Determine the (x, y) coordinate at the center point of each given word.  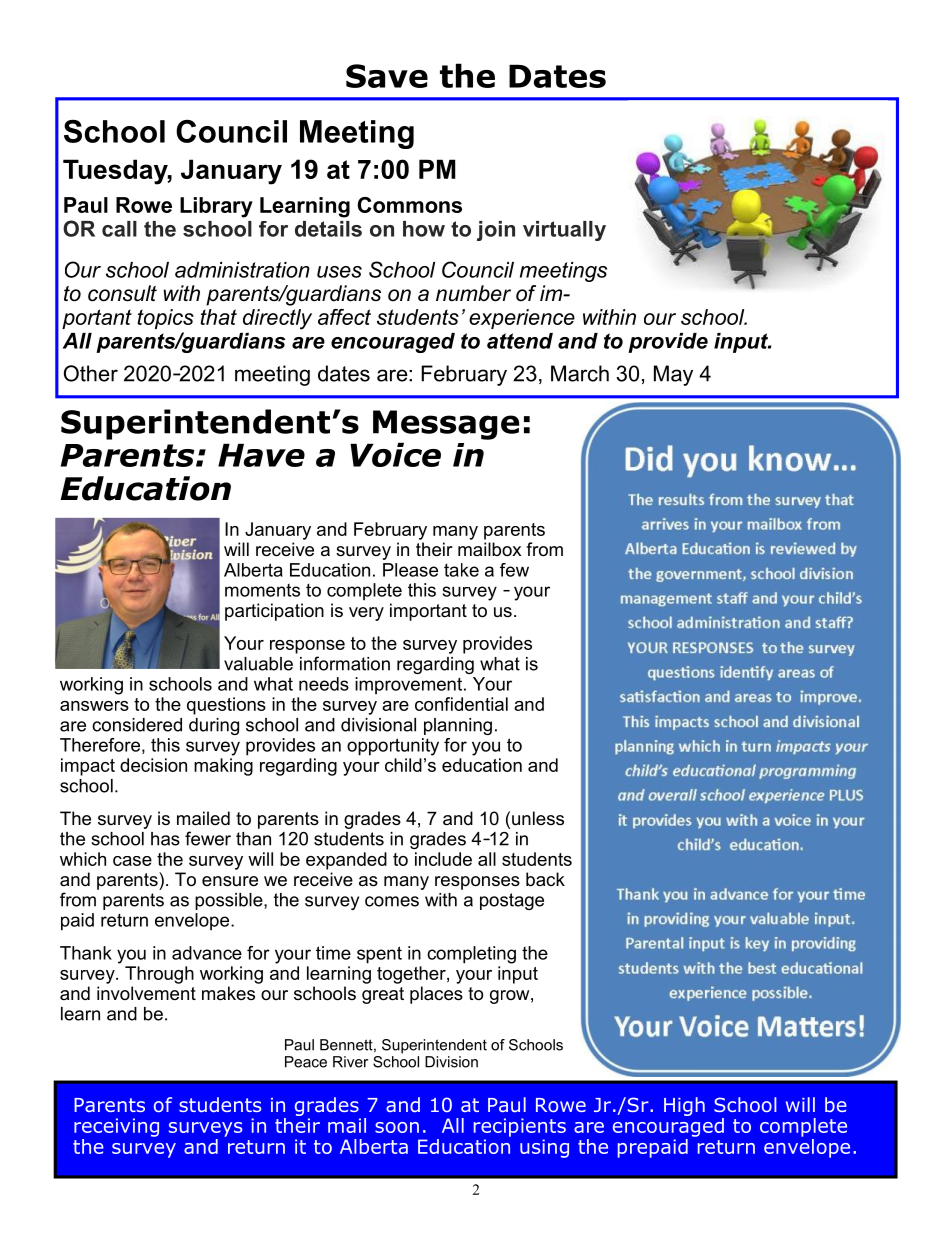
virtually (564, 231)
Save (387, 76)
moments (262, 590)
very (366, 614)
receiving (116, 1127)
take (461, 570)
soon (397, 1127)
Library (216, 207)
